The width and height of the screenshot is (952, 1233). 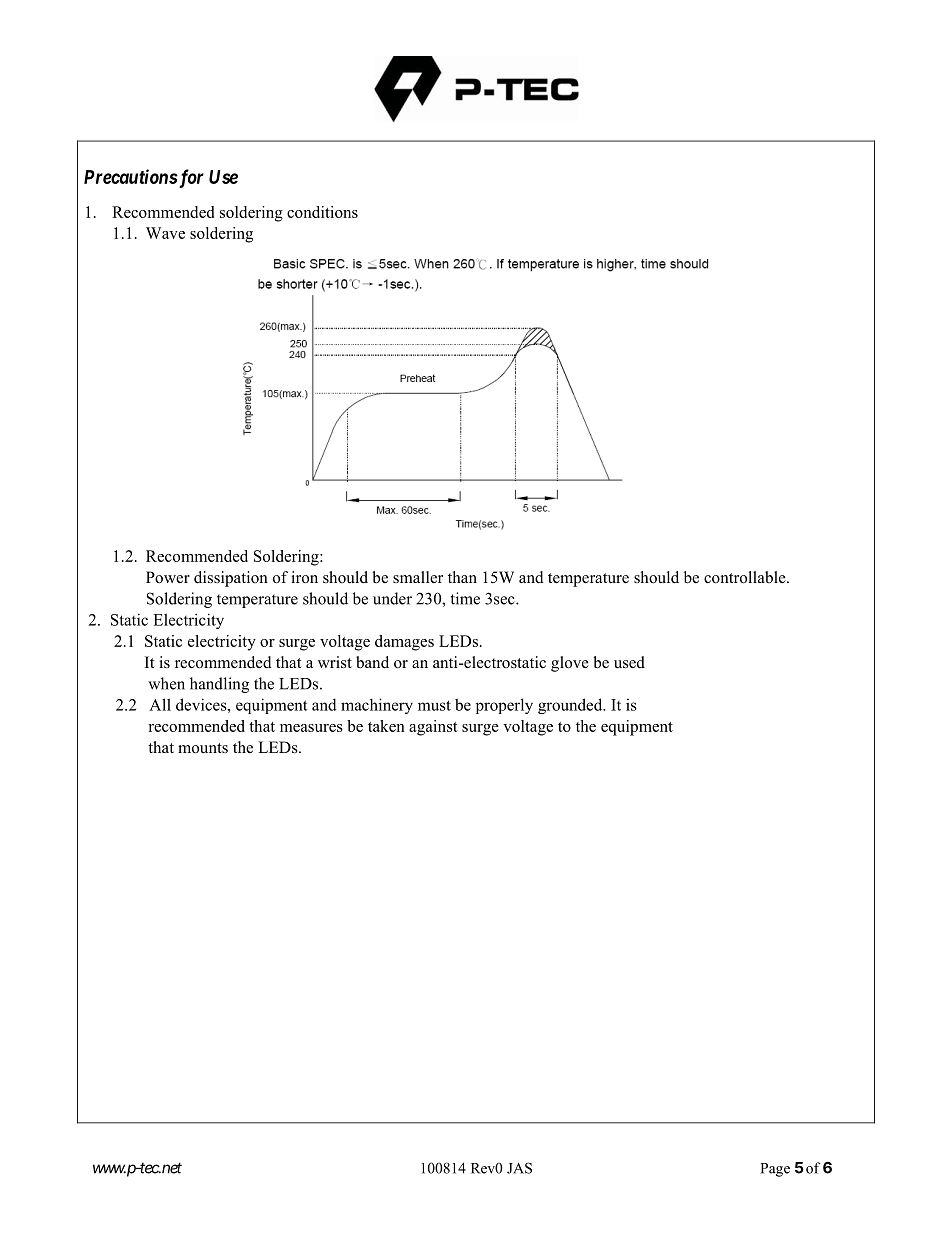 I want to click on than, so click(x=462, y=577).
